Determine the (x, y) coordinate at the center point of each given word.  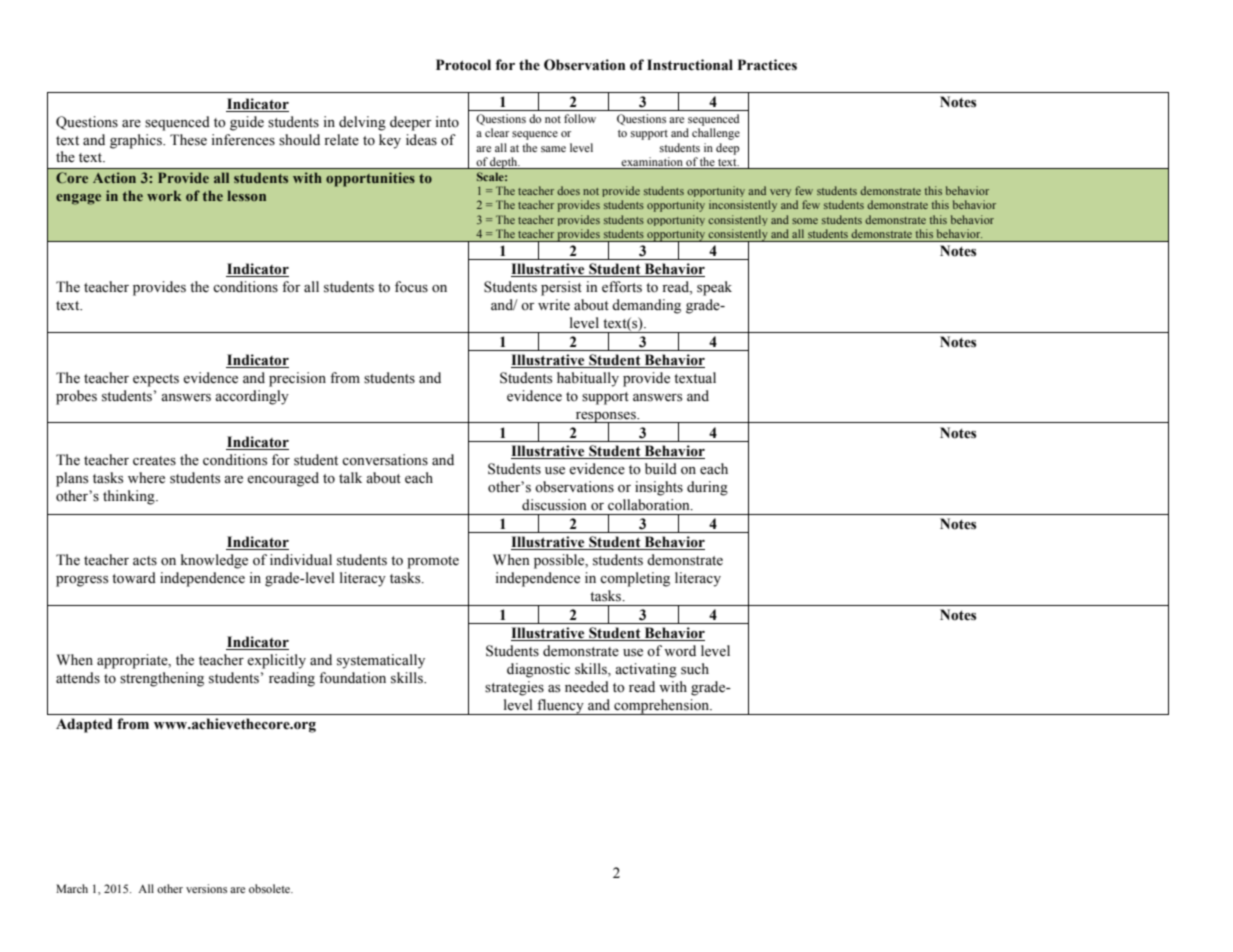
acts (145, 561)
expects (156, 380)
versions (206, 888)
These (188, 140)
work (164, 195)
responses (606, 418)
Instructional (690, 65)
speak (714, 288)
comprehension (662, 707)
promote (433, 562)
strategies (514, 688)
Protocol (463, 65)
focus (411, 287)
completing (635, 579)
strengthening (162, 679)
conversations (385, 460)
